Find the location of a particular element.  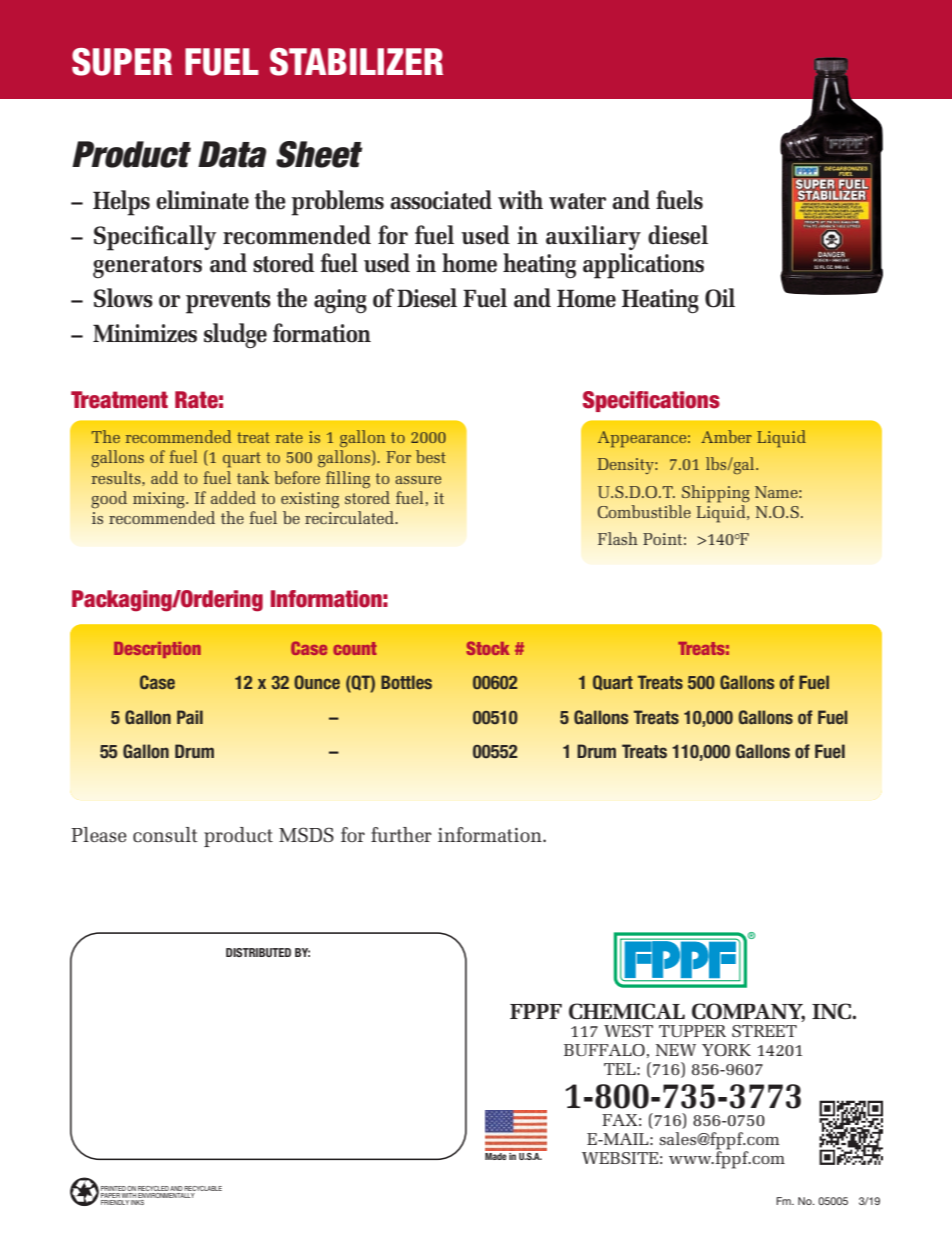

Flash is located at coordinates (618, 538).
